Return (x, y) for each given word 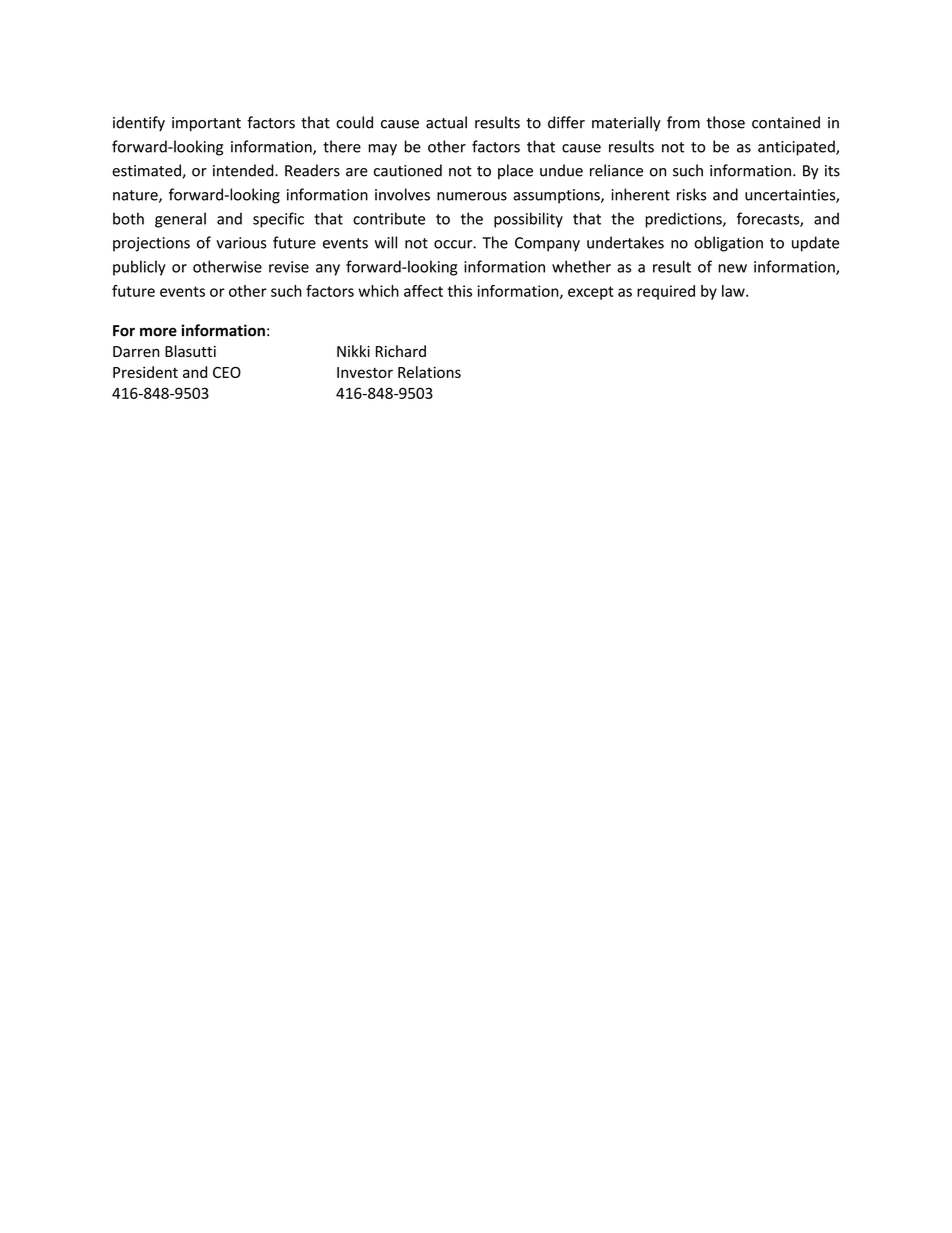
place (515, 171)
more (158, 332)
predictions (684, 220)
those (726, 122)
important (206, 124)
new (732, 268)
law (734, 291)
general (180, 220)
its (832, 171)
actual (446, 122)
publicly (139, 268)
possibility (528, 220)
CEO (227, 372)
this (459, 291)
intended (244, 170)
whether (581, 266)
